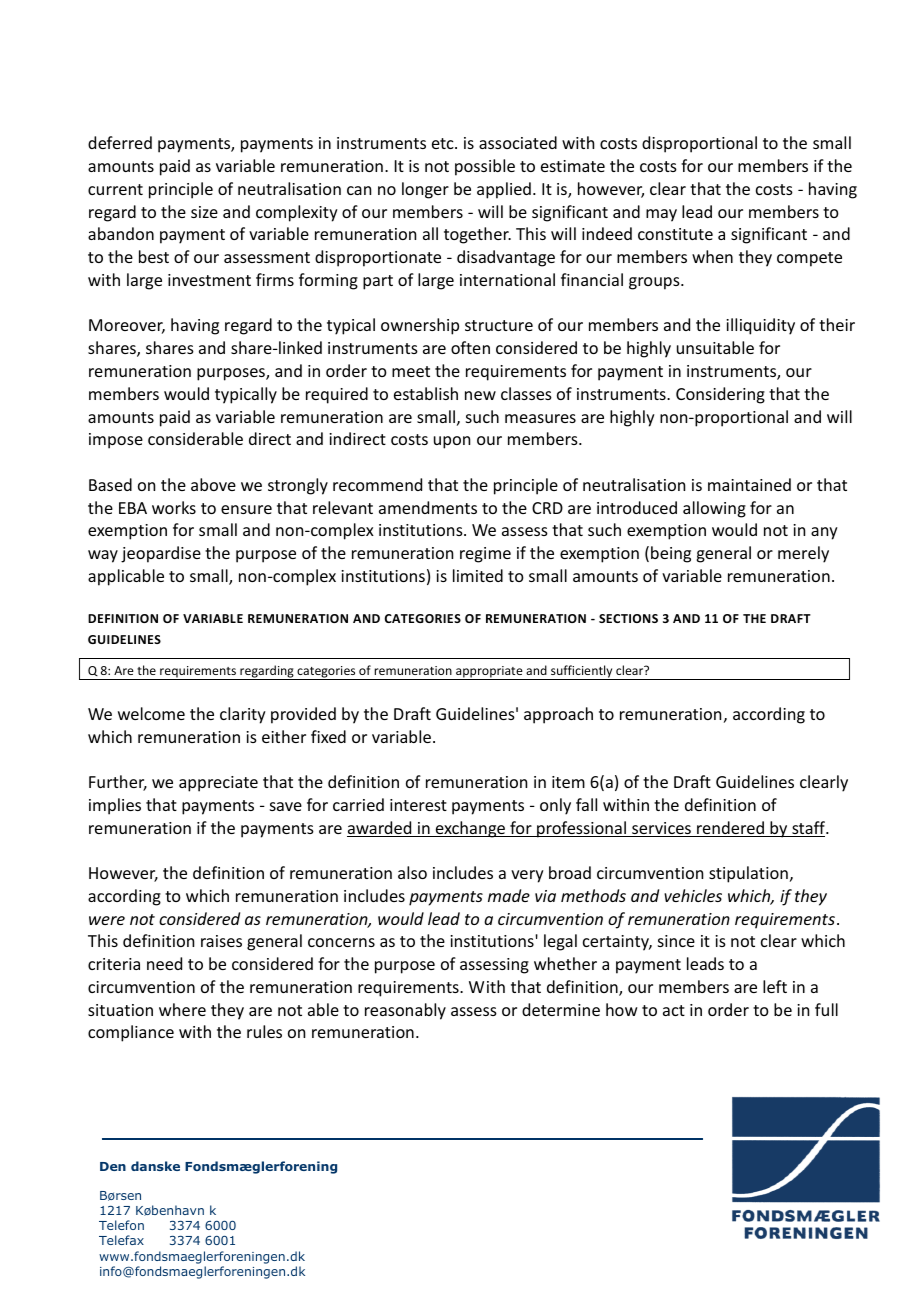 The image size is (924, 1308). I want to click on Telefon, so click(121, 1225).
